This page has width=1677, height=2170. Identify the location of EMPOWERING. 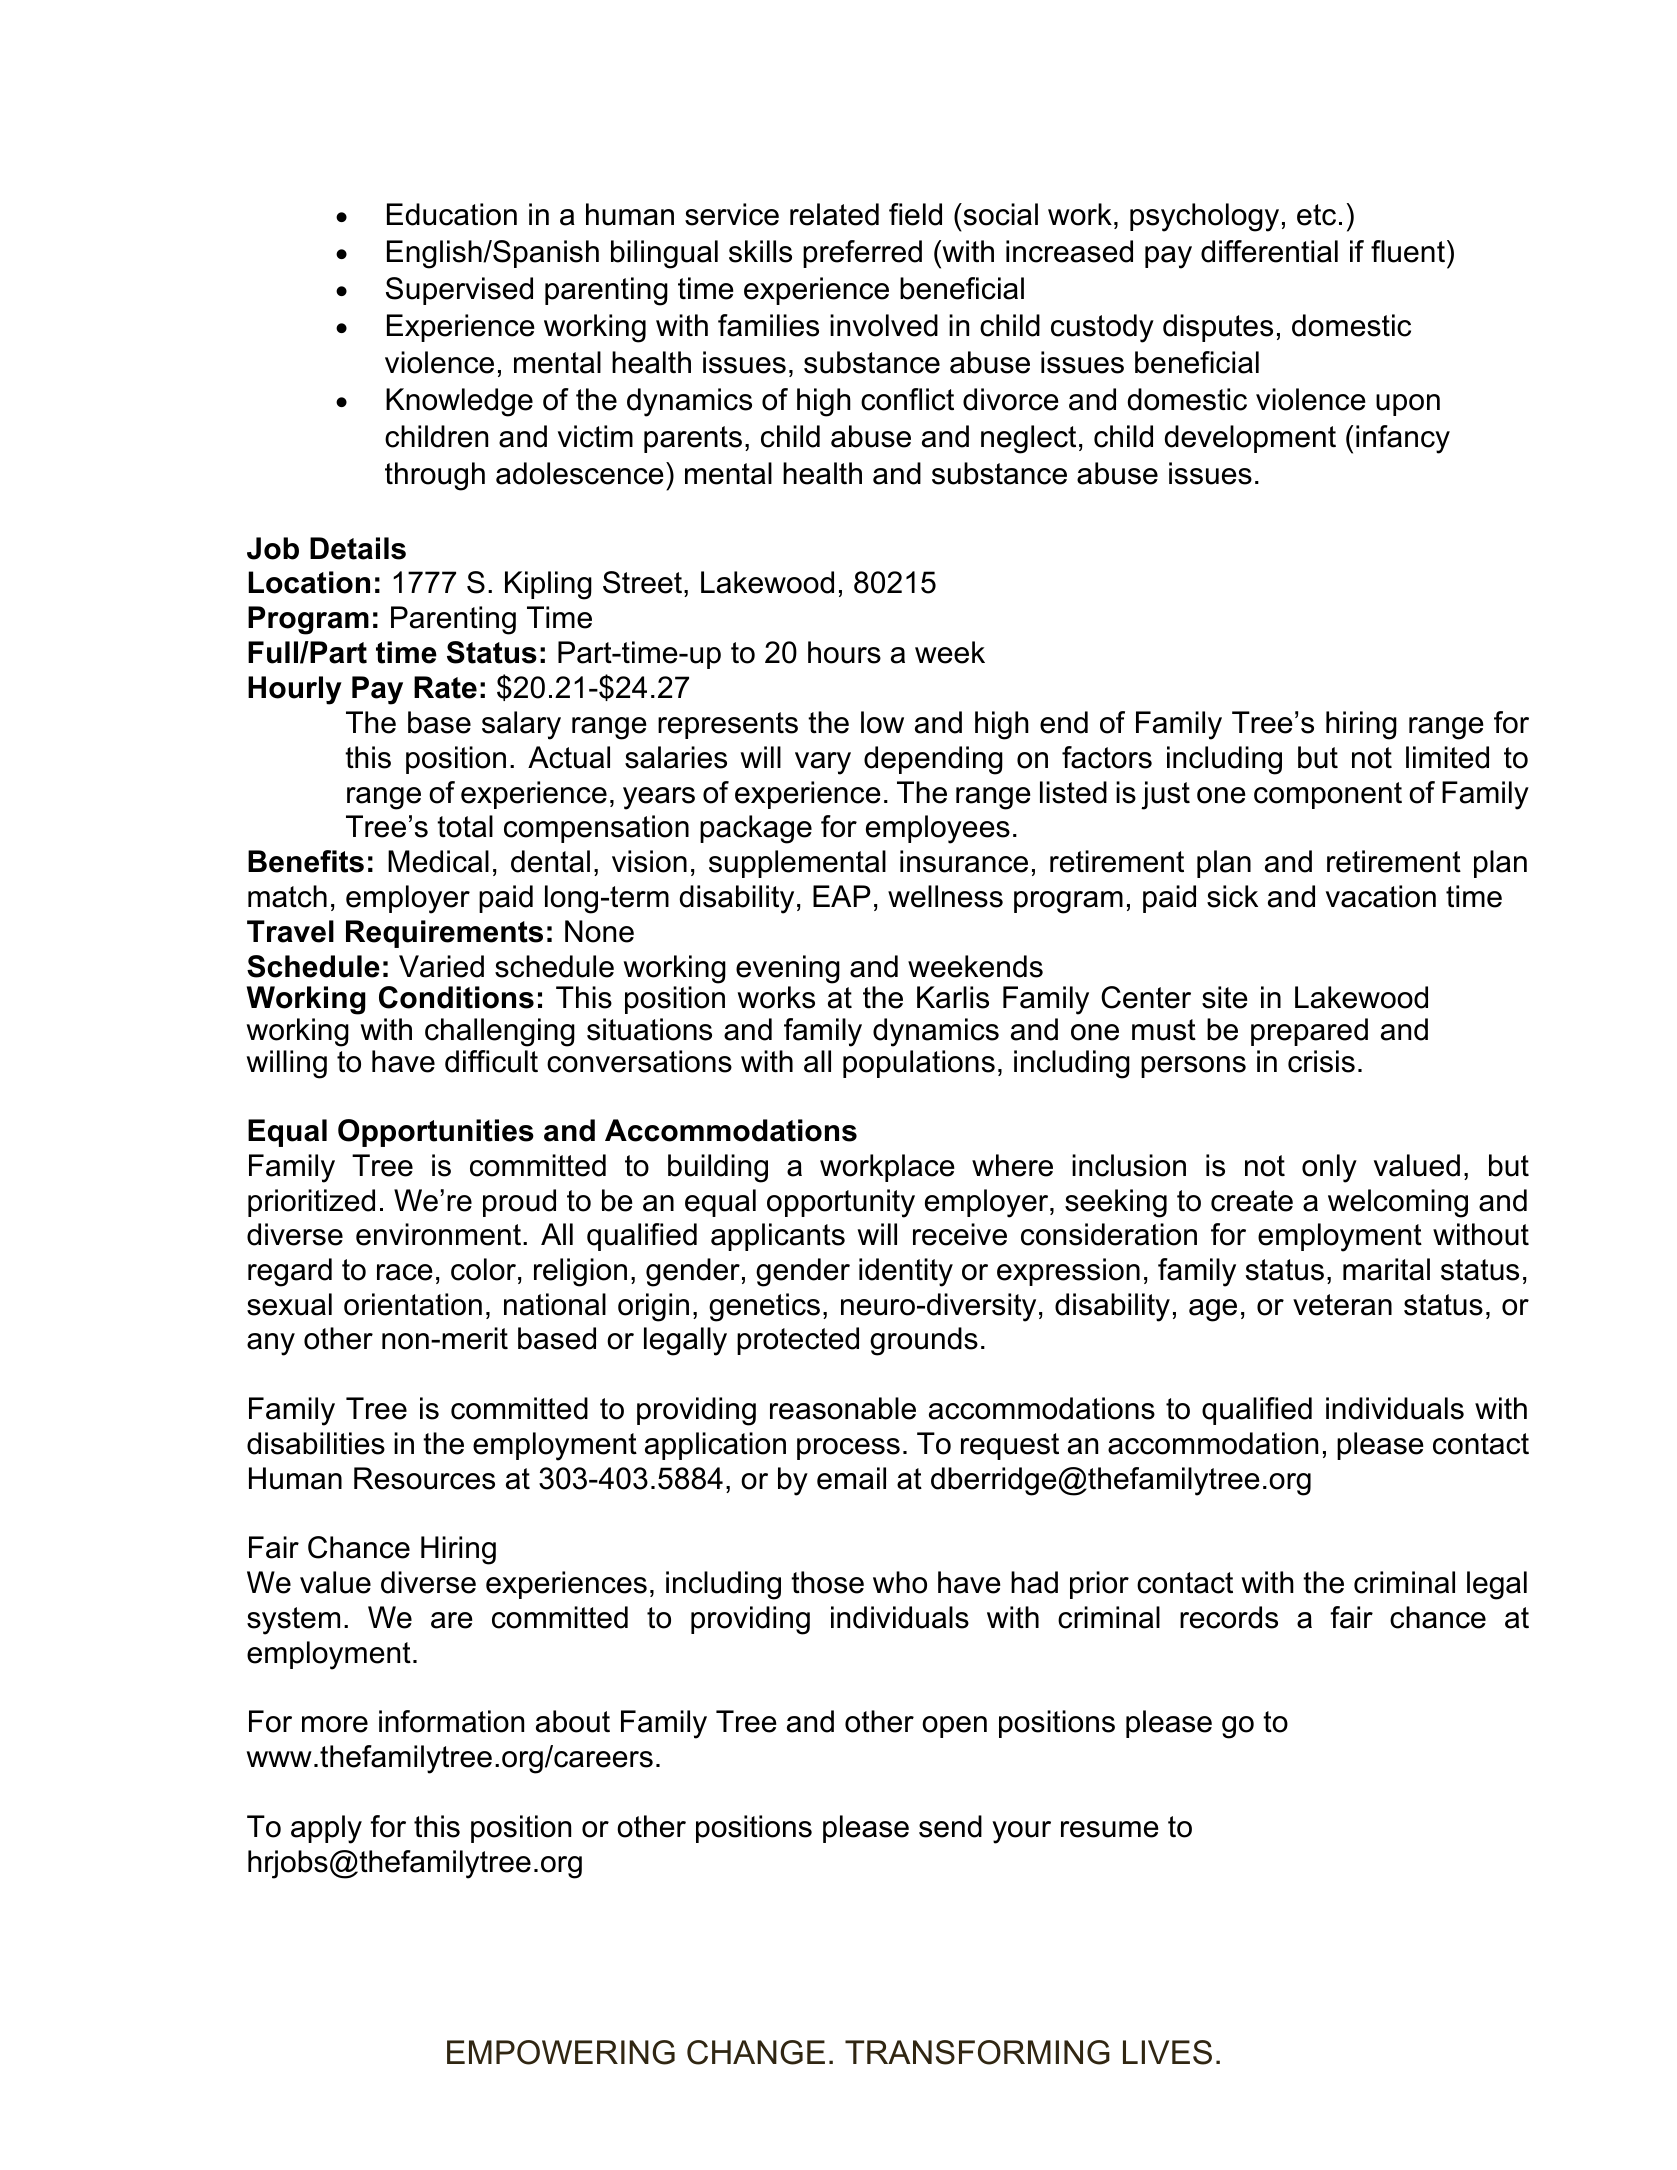
(561, 2052).
